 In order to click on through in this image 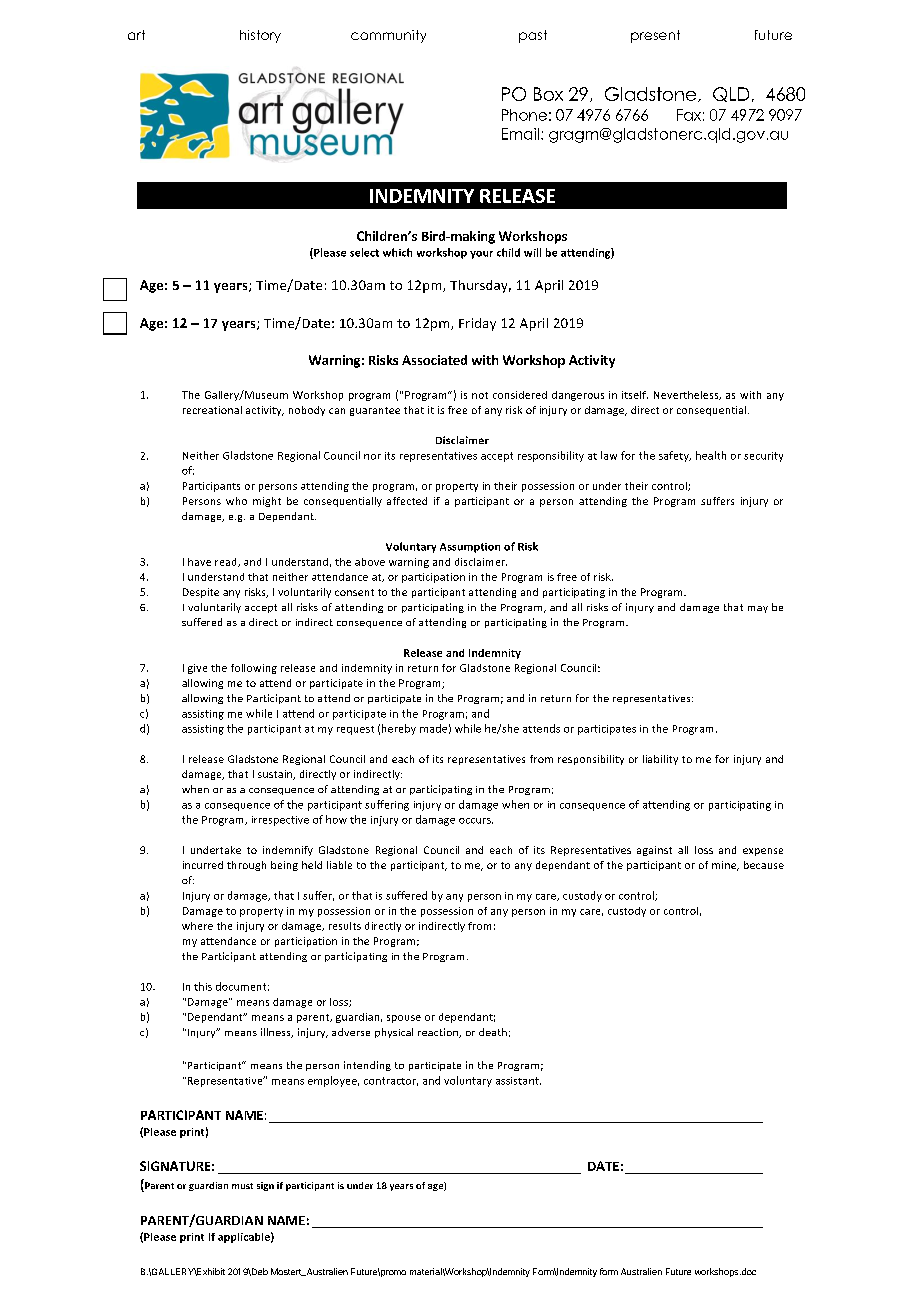, I will do `click(246, 866)`.
